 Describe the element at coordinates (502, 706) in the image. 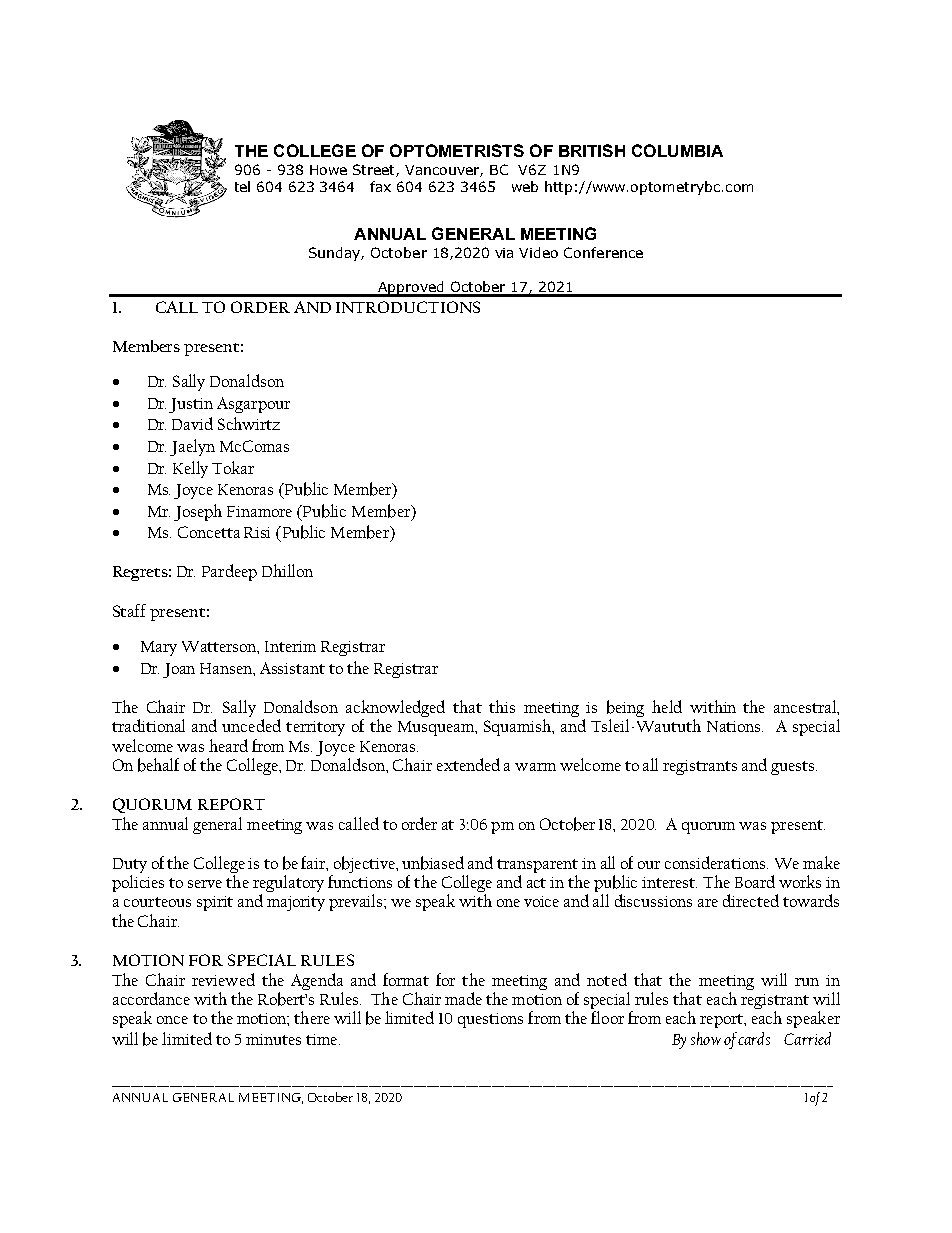

I see `this` at that location.
